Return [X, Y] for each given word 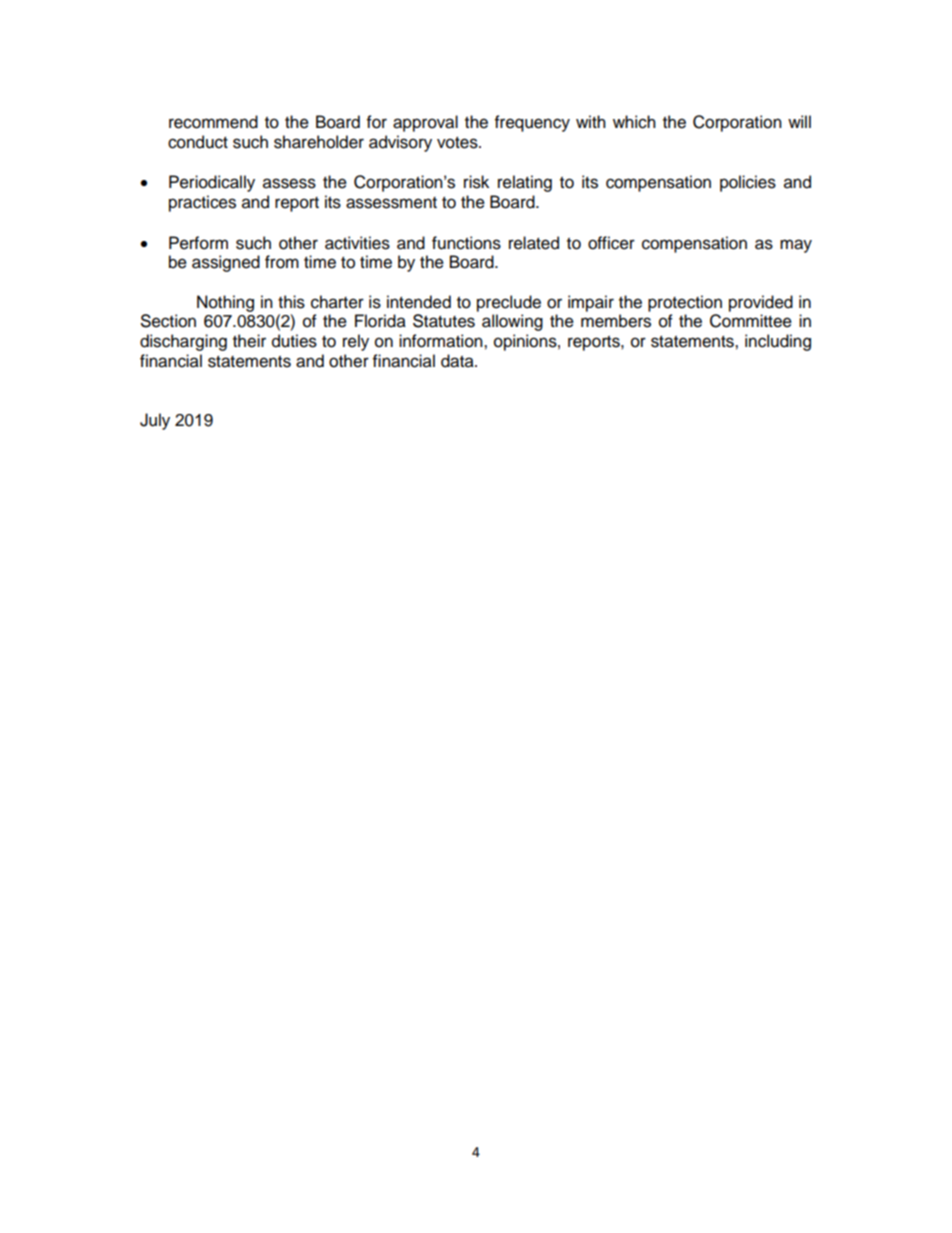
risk [476, 182]
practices [202, 203]
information [442, 341]
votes [458, 143]
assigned [226, 263]
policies [748, 183]
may [796, 246]
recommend [213, 122]
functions [466, 243]
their [249, 341]
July [155, 421]
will [799, 121]
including [778, 342]
